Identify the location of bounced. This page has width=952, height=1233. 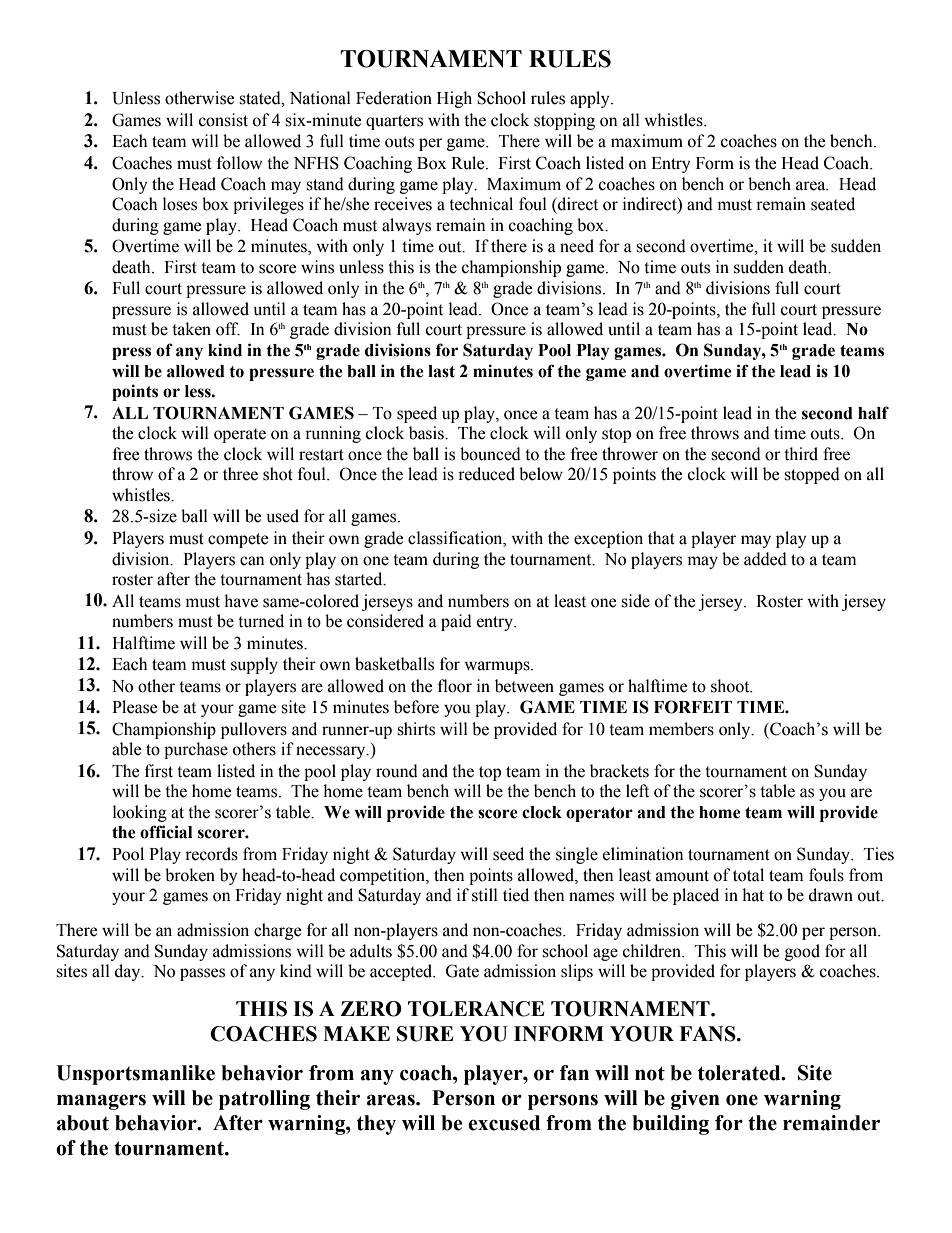
(490, 454).
